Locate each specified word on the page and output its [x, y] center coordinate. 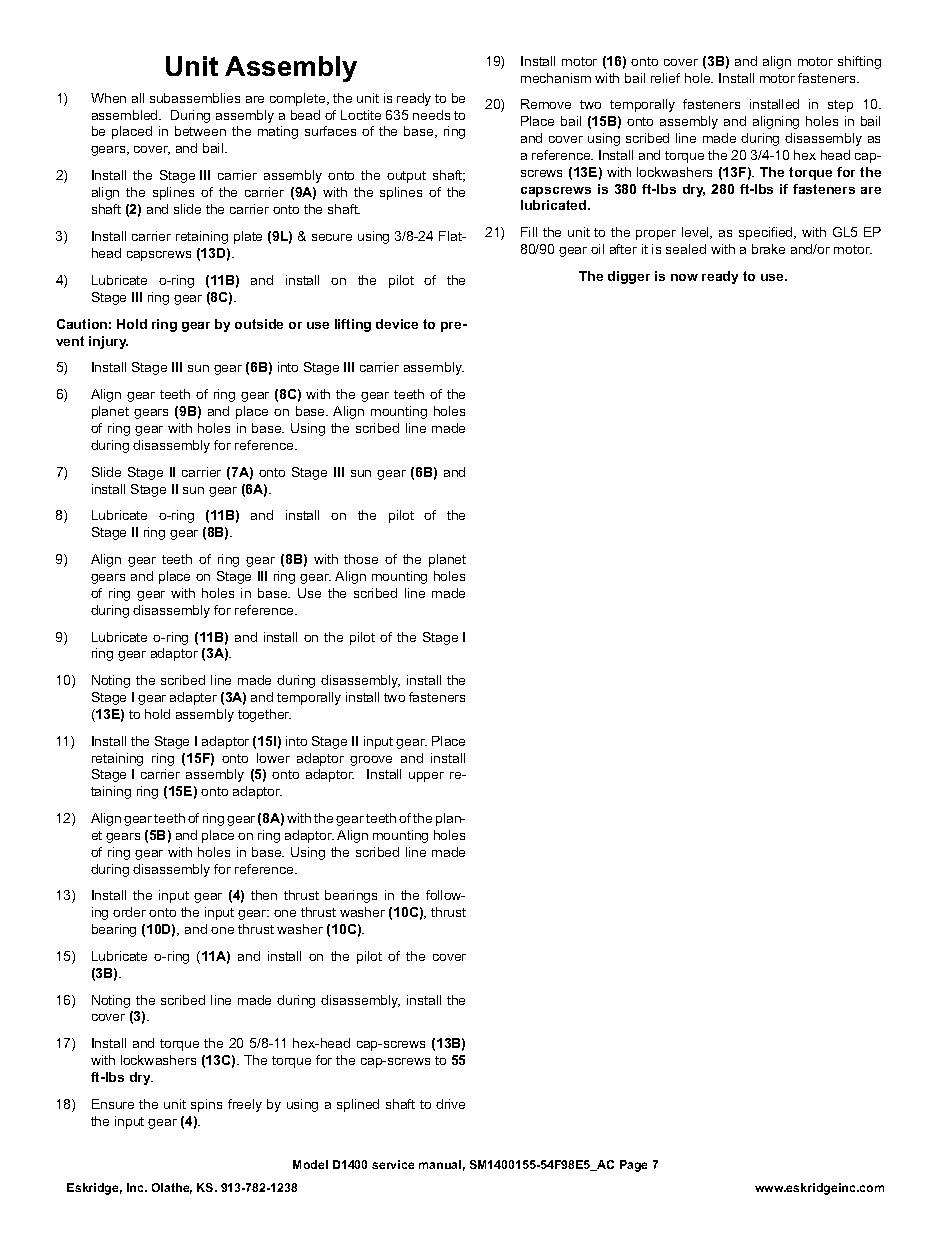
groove [371, 761]
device [397, 324]
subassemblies [195, 98]
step [840, 106]
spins [206, 1105]
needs [431, 115]
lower [273, 758]
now [684, 277]
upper [426, 777]
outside [259, 324]
